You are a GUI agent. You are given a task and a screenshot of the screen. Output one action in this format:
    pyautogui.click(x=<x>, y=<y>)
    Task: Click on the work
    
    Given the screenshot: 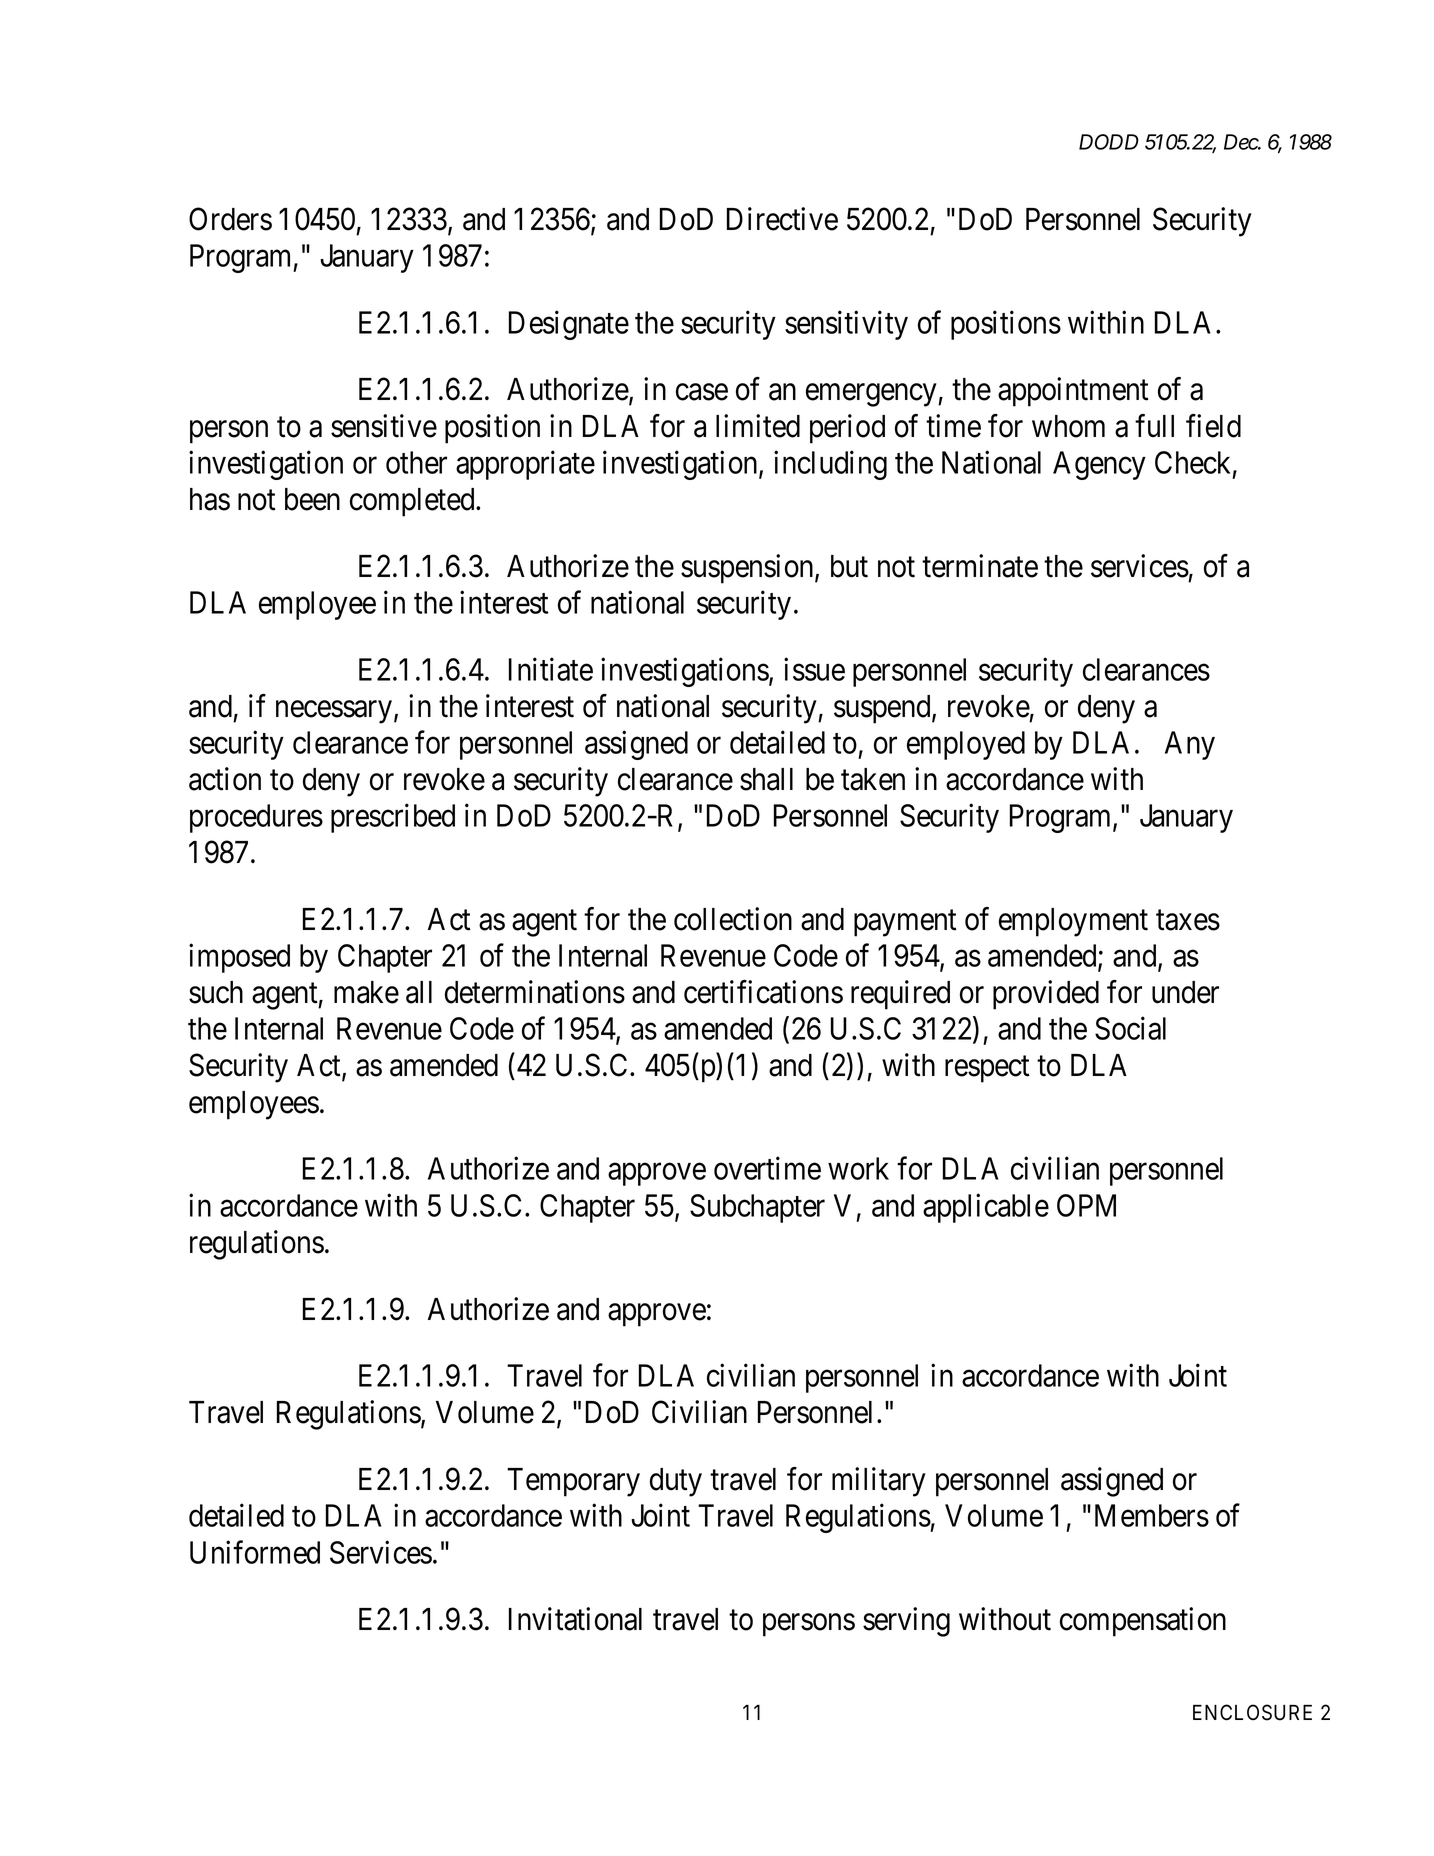 What is the action you would take?
    pyautogui.click(x=858, y=1168)
